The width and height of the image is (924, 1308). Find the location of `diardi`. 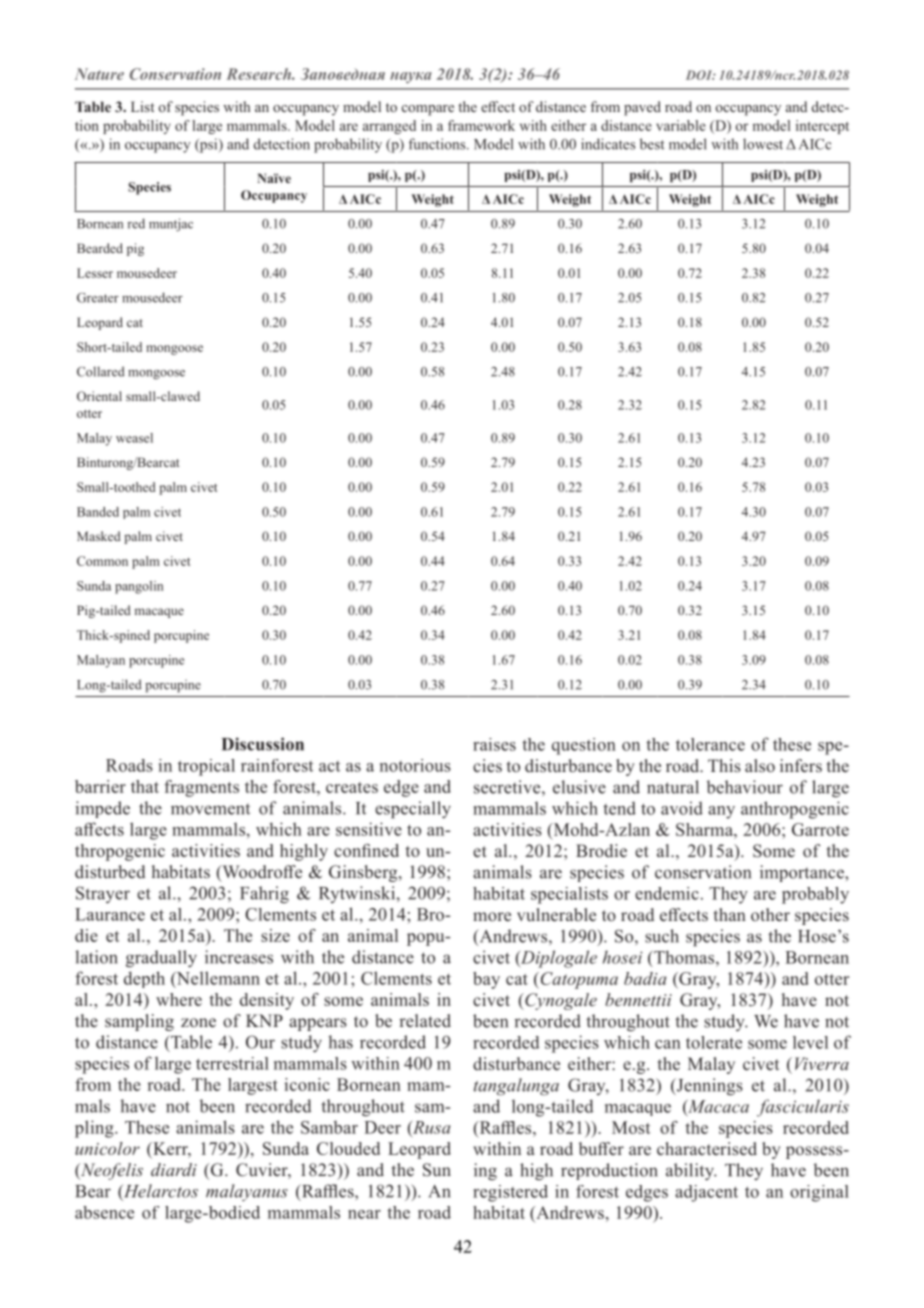

diardi is located at coordinates (174, 1169).
